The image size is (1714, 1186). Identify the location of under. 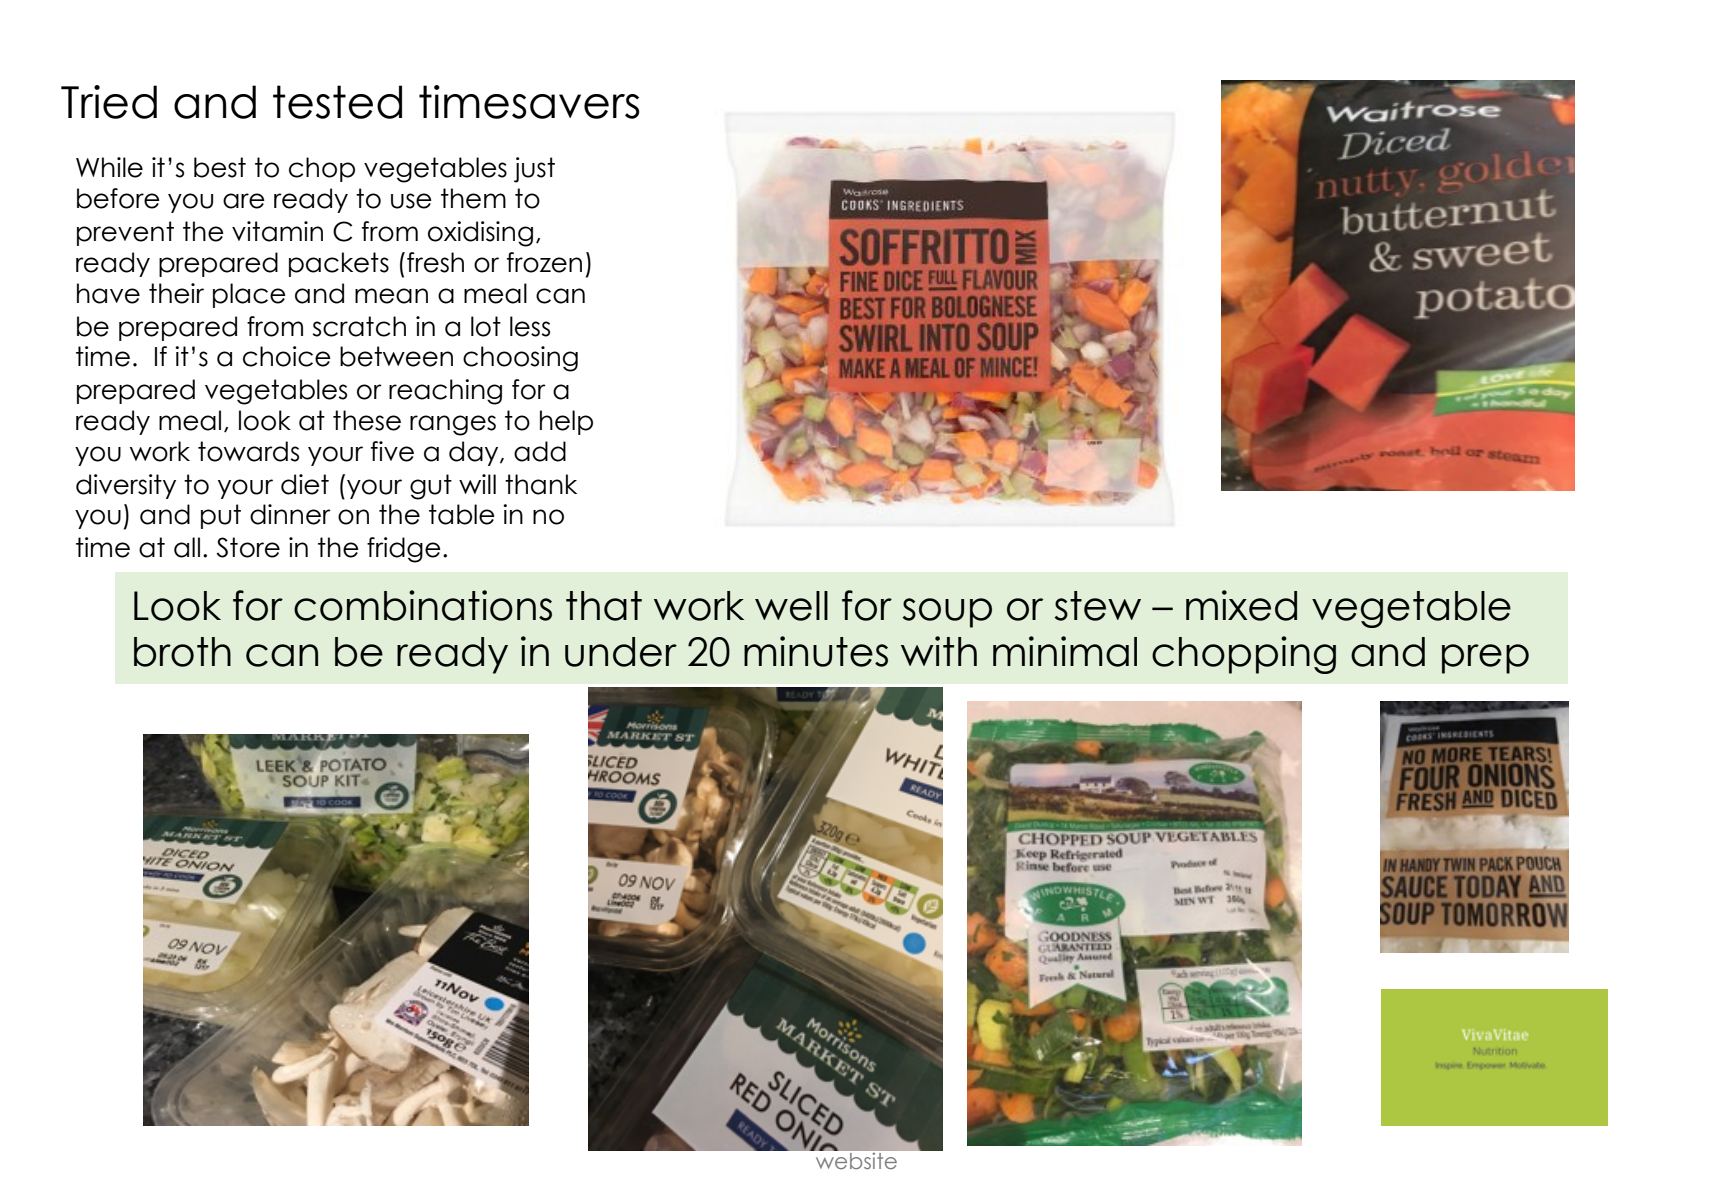
(621, 652).
